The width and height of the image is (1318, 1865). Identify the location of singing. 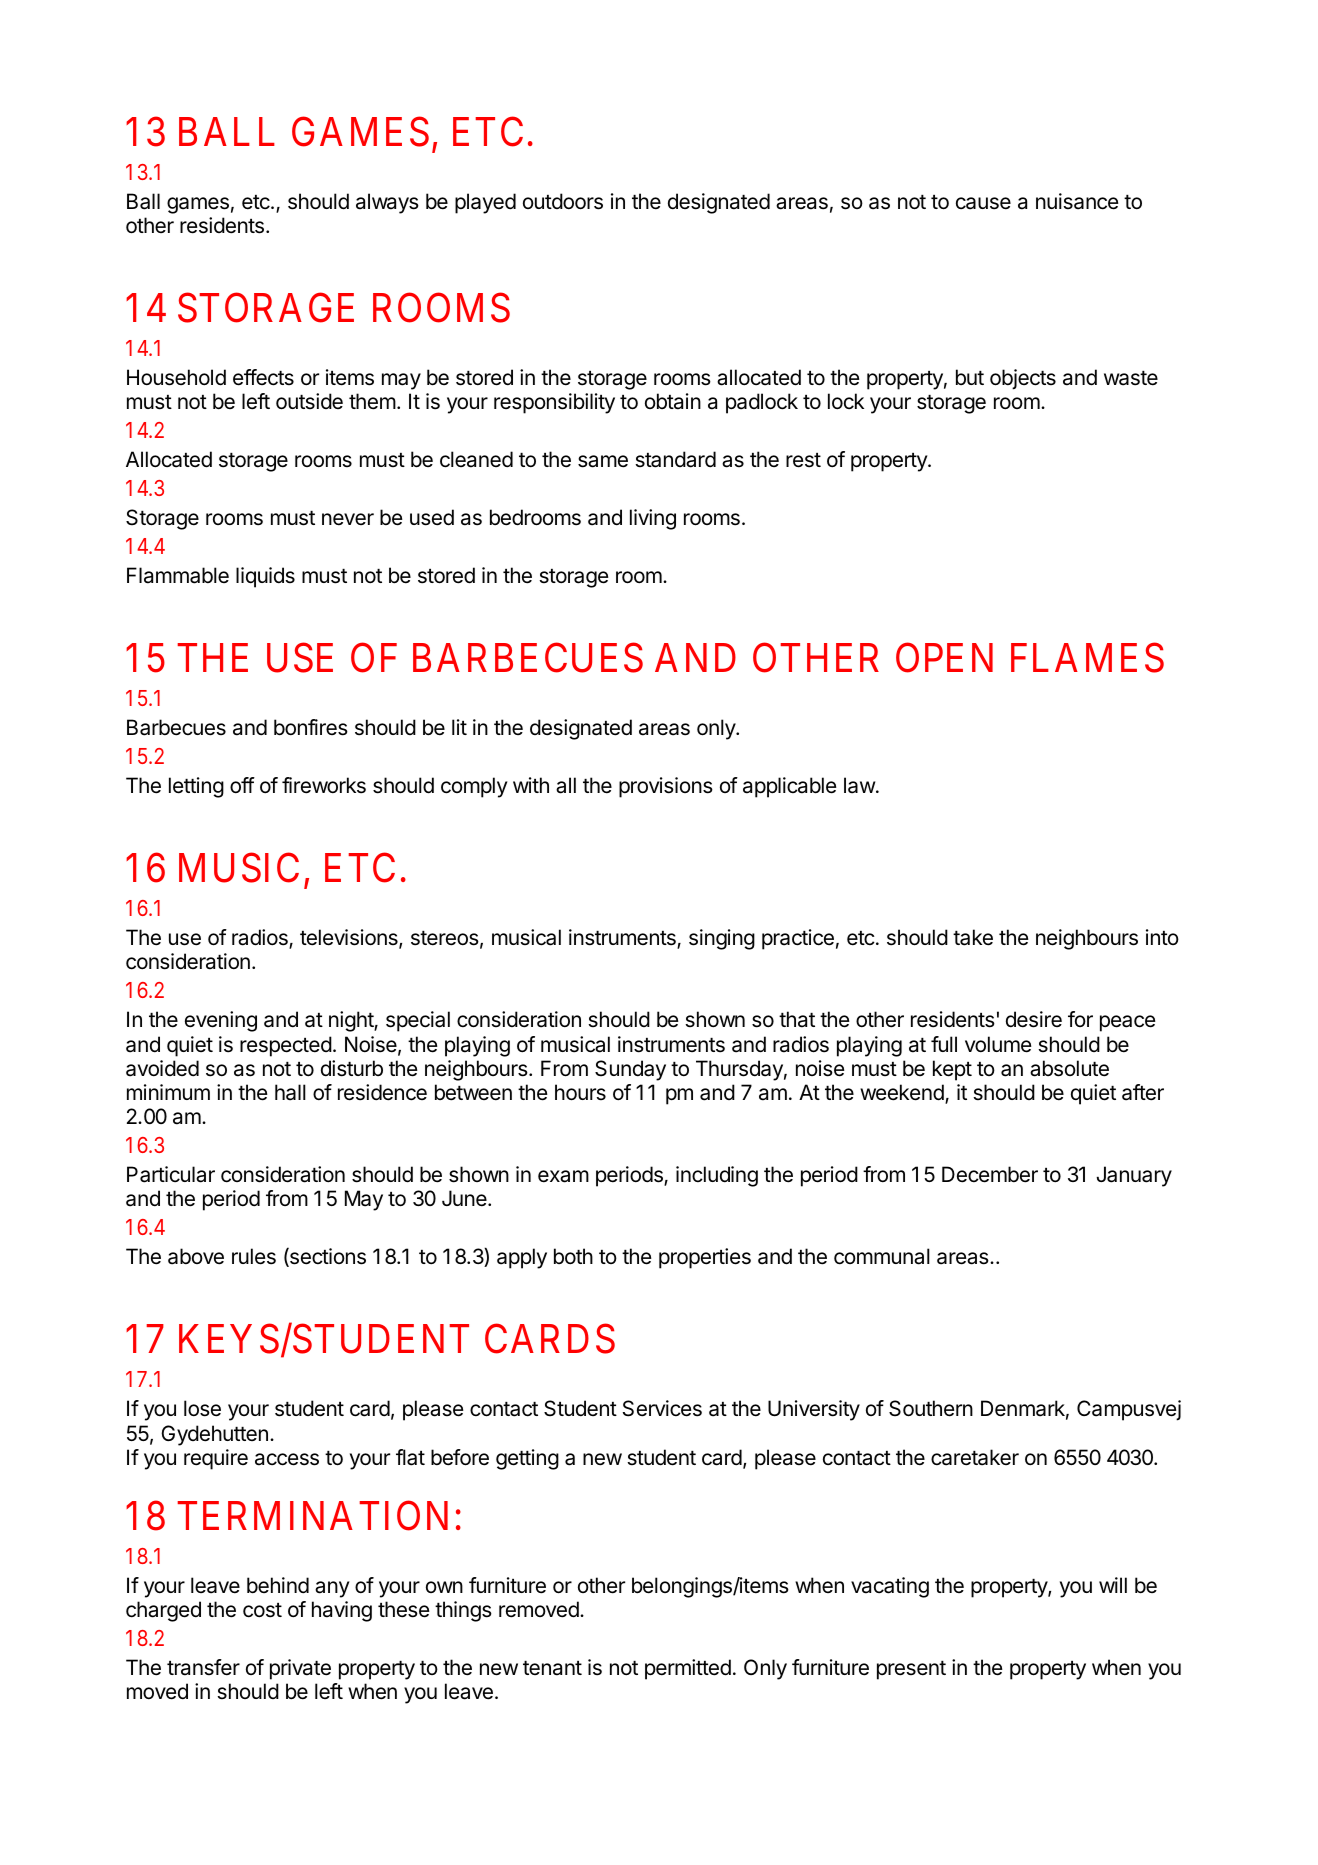
(722, 939).
